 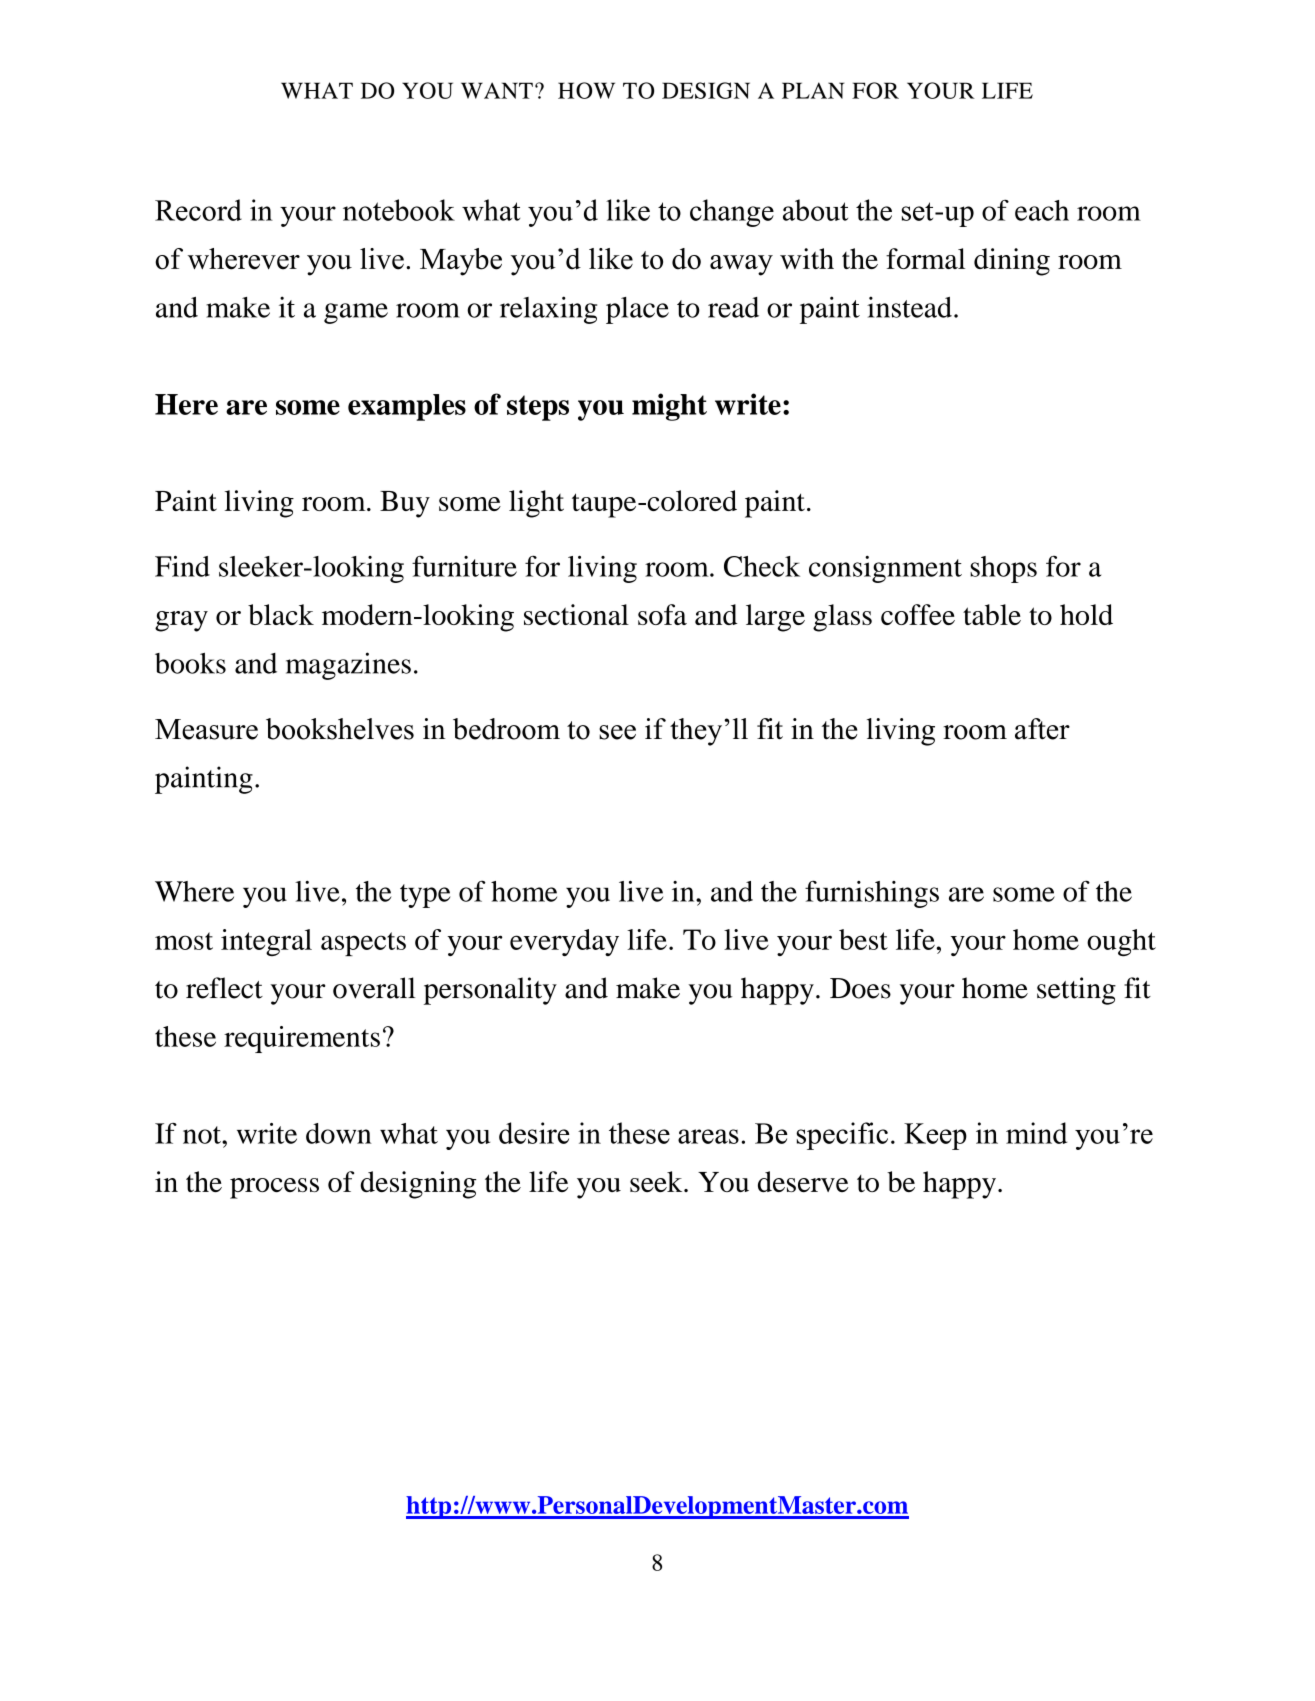 What do you see at coordinates (1121, 942) in the screenshot?
I see `ought` at bounding box center [1121, 942].
